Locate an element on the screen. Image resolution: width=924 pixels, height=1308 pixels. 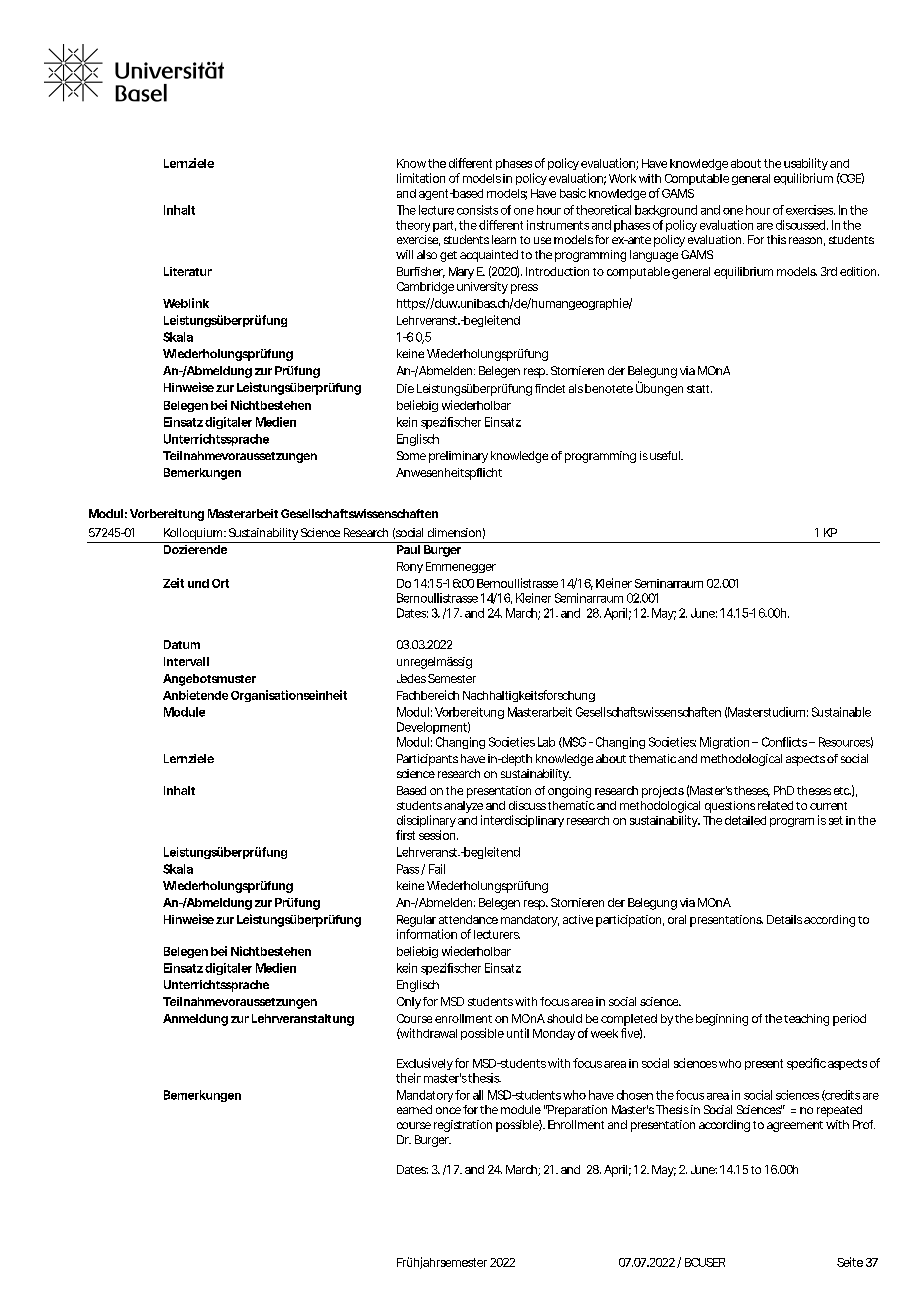
Pass is located at coordinates (409, 869).
